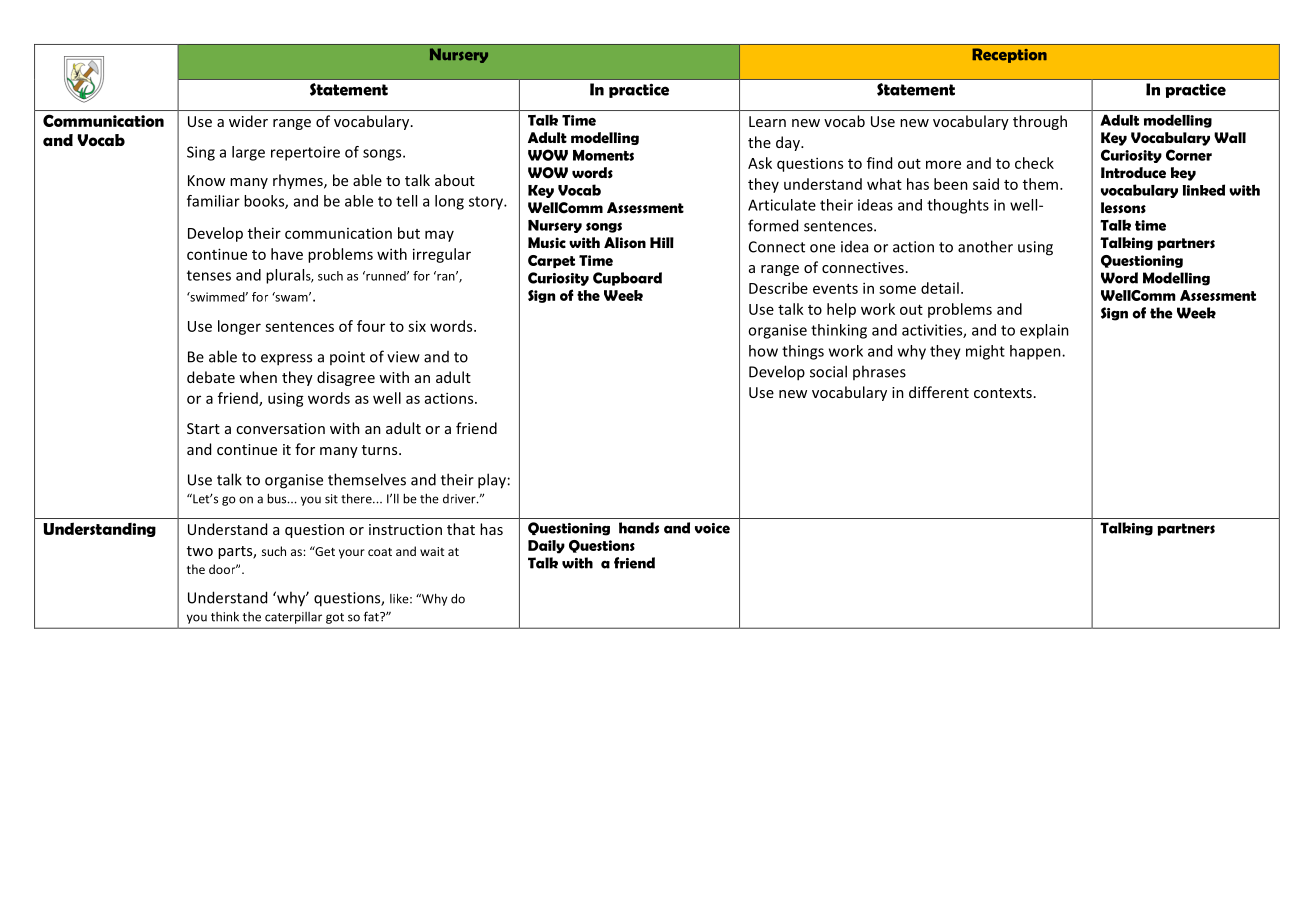  I want to click on Learn, so click(767, 121).
